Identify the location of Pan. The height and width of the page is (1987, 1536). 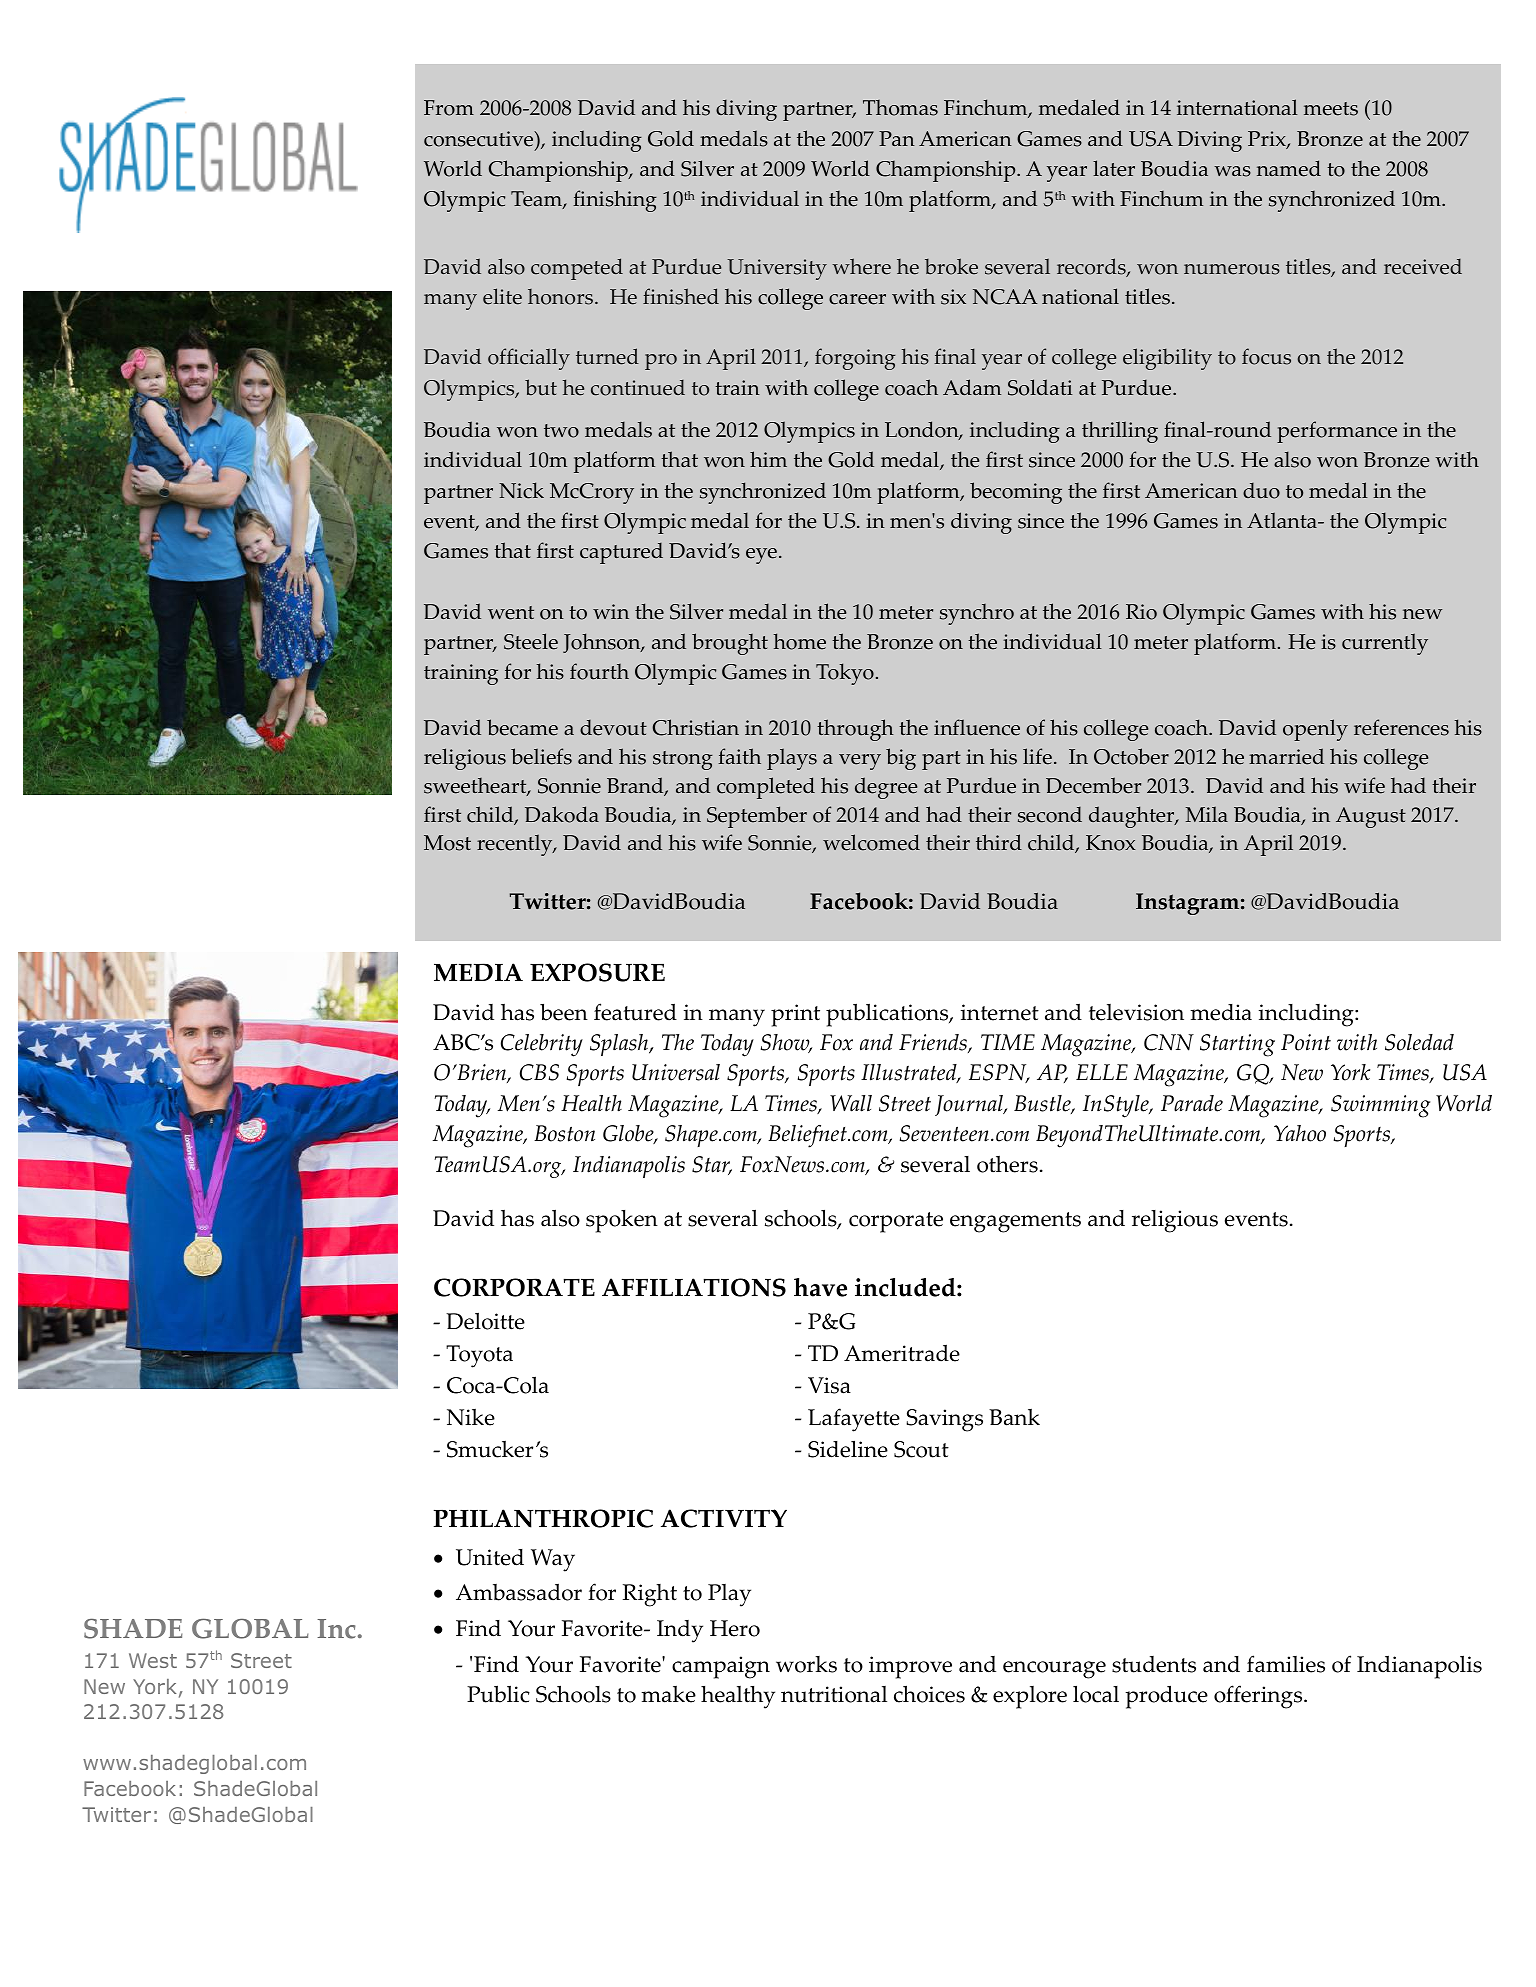
(897, 138).
